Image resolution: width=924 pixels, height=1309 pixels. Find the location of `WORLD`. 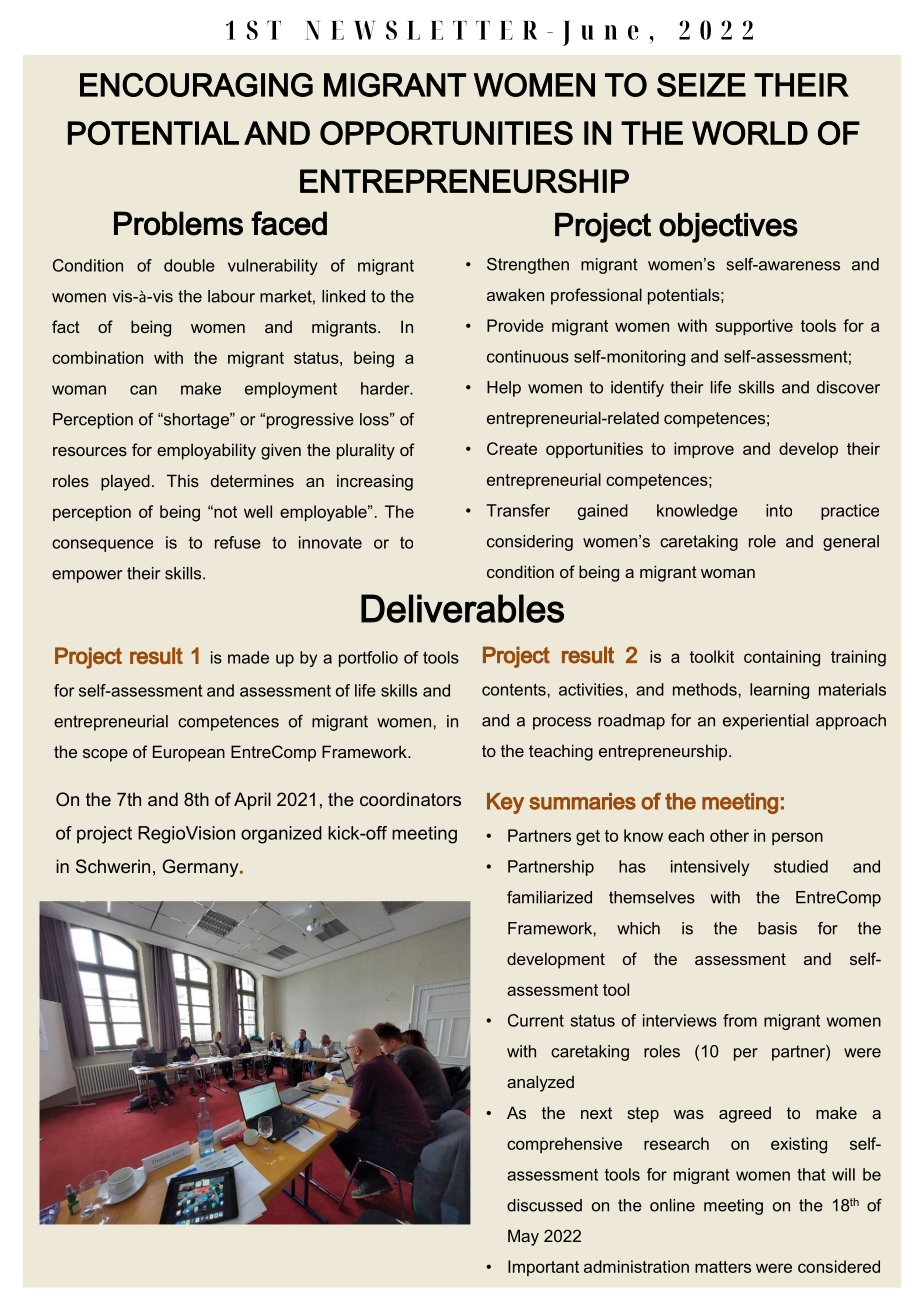

WORLD is located at coordinates (750, 133).
